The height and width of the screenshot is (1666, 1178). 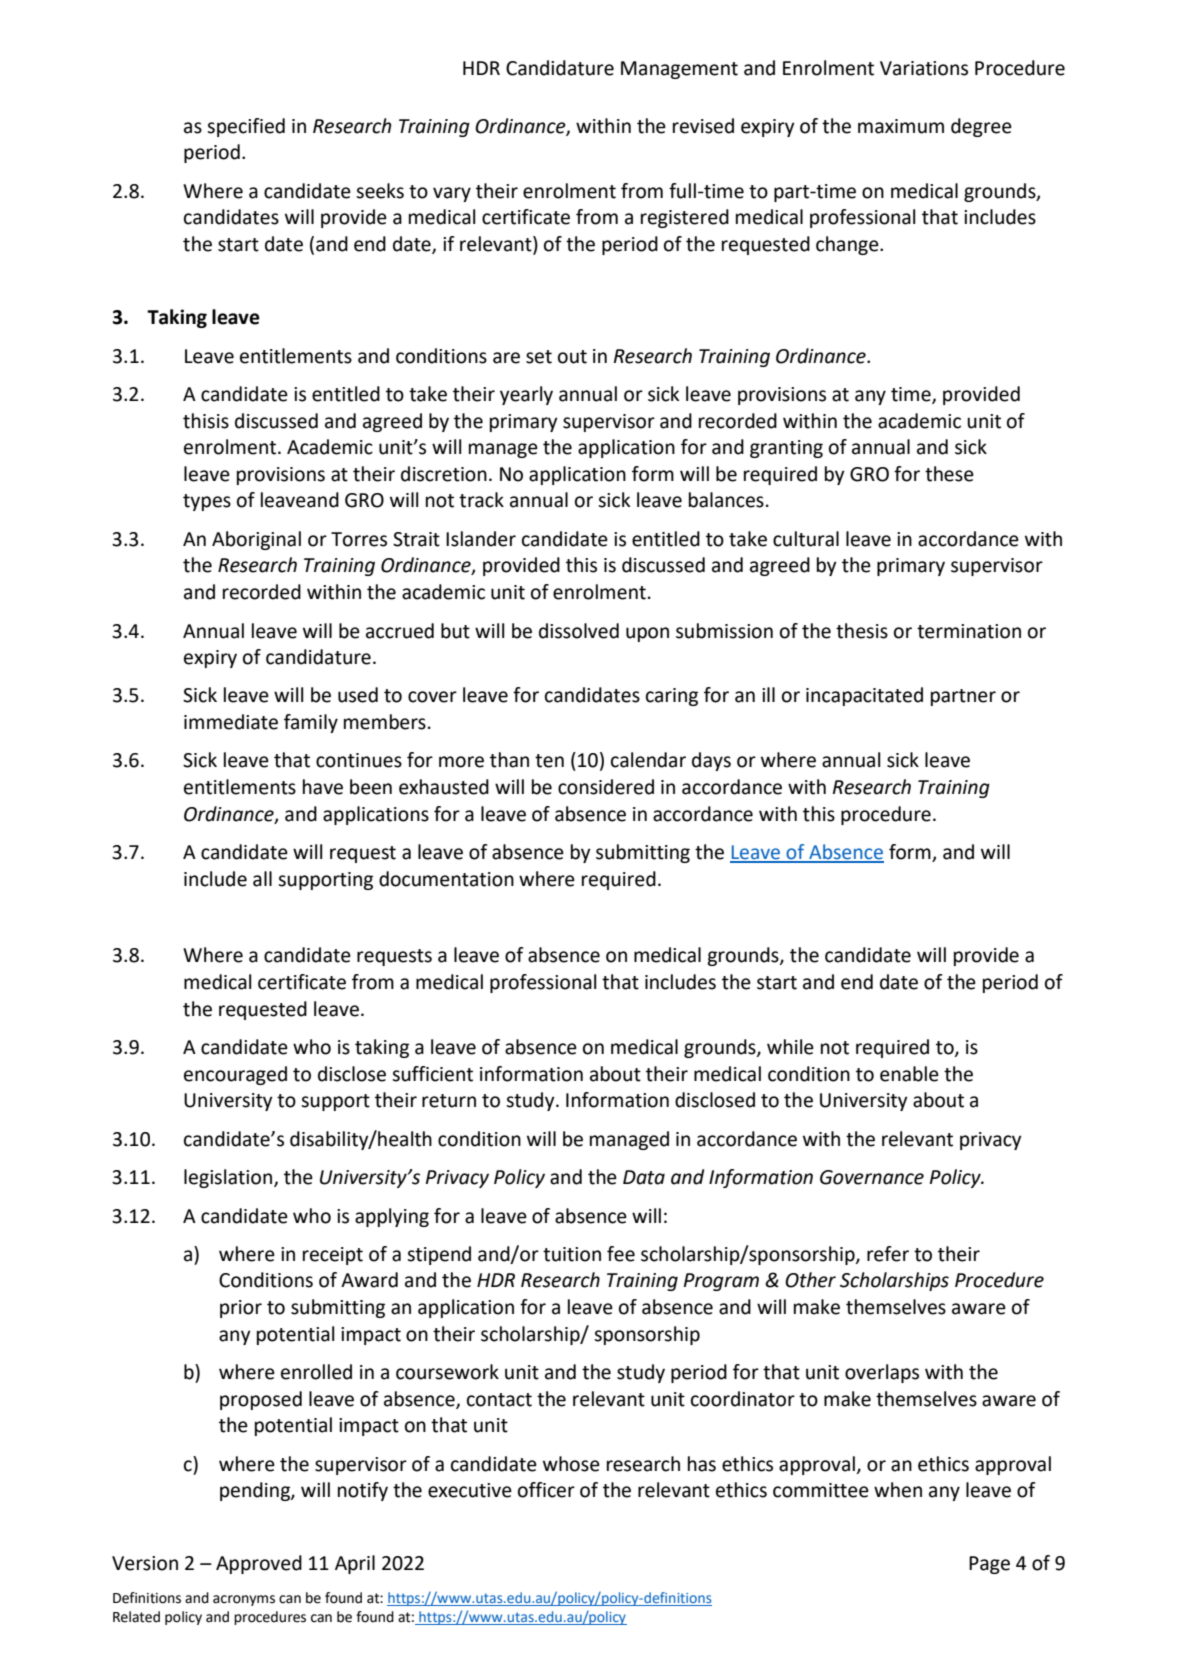 I want to click on officer, so click(x=546, y=1490).
